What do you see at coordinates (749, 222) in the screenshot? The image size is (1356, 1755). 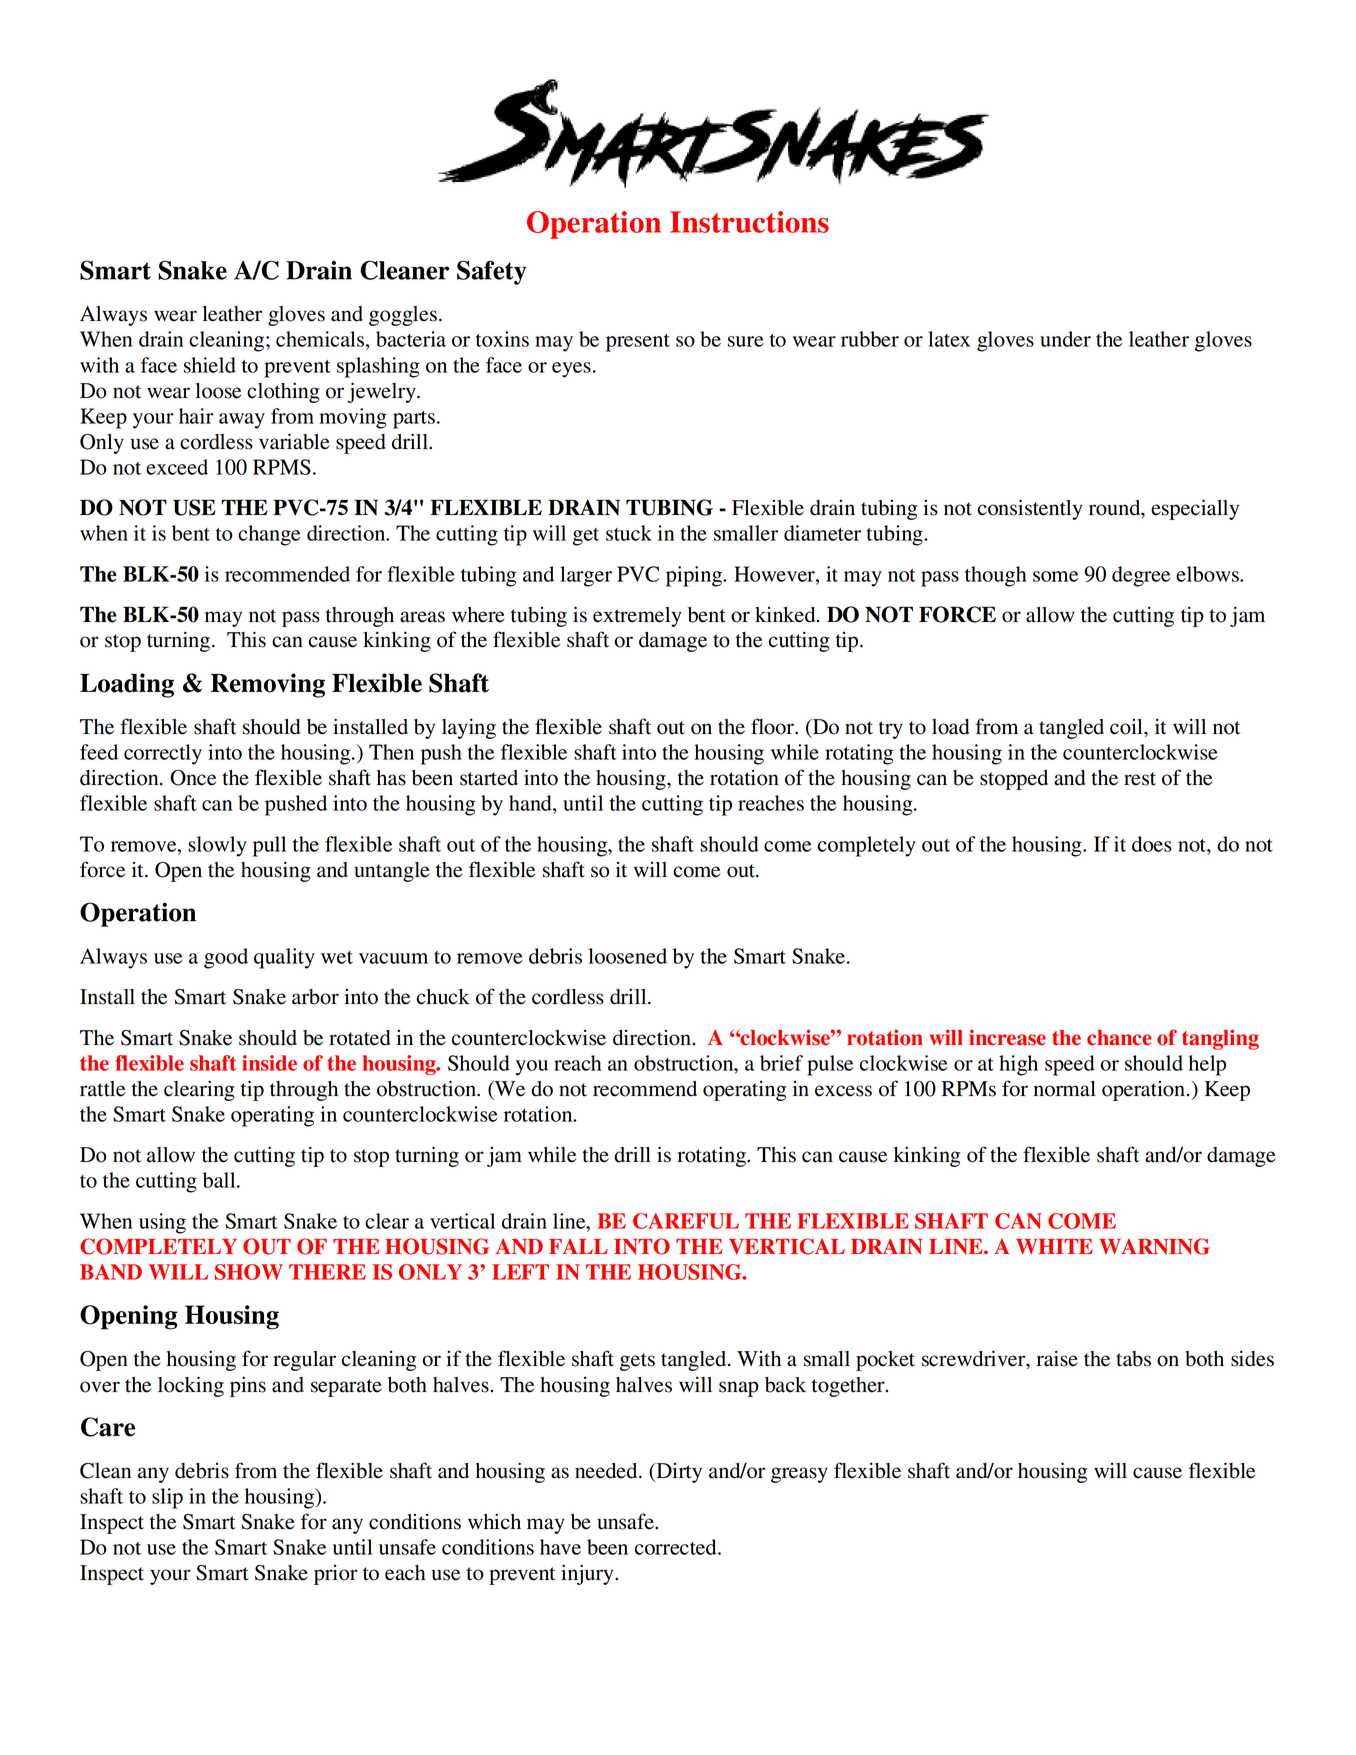 I see `Instructions` at bounding box center [749, 222].
